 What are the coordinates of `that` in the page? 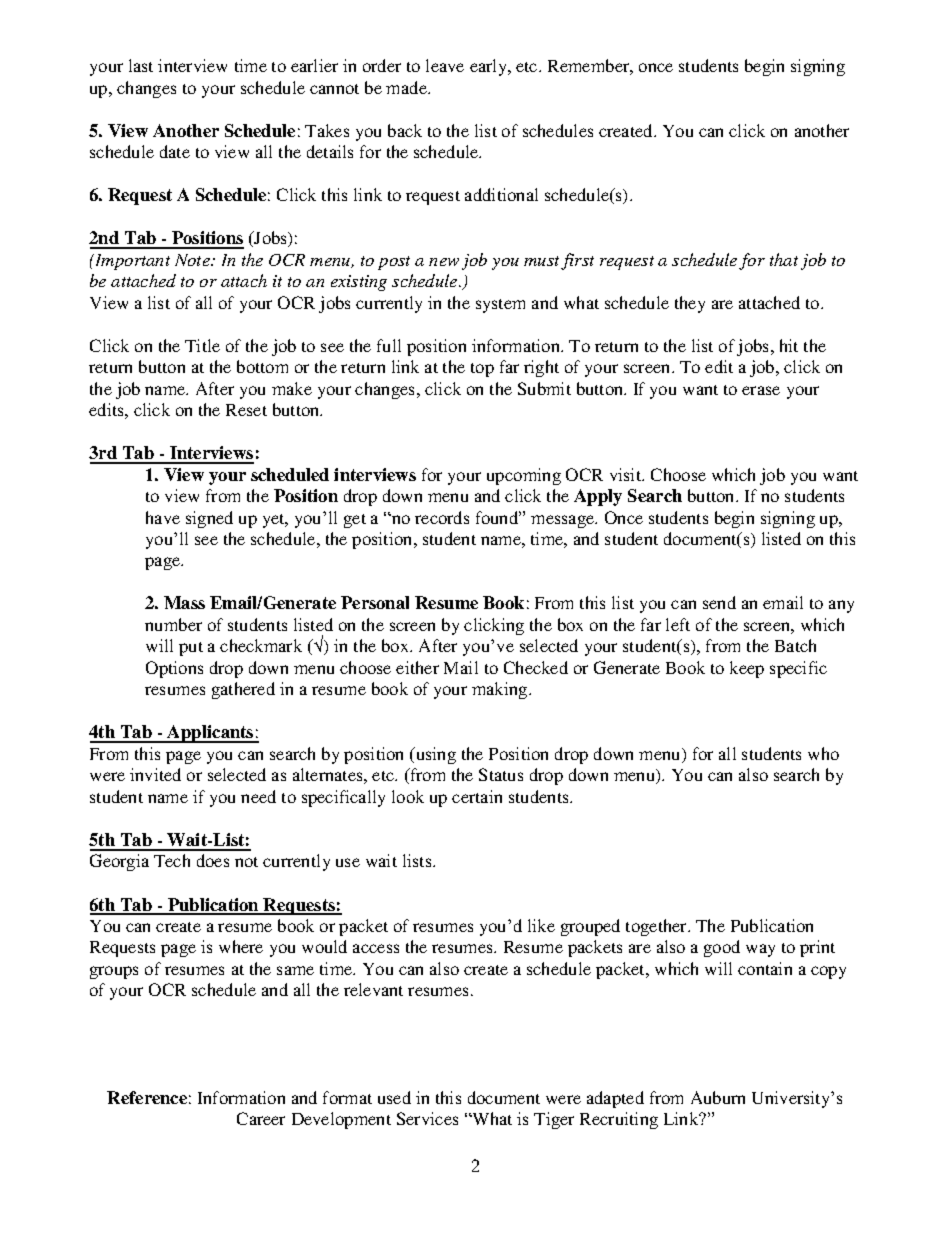 It's located at (784, 259).
